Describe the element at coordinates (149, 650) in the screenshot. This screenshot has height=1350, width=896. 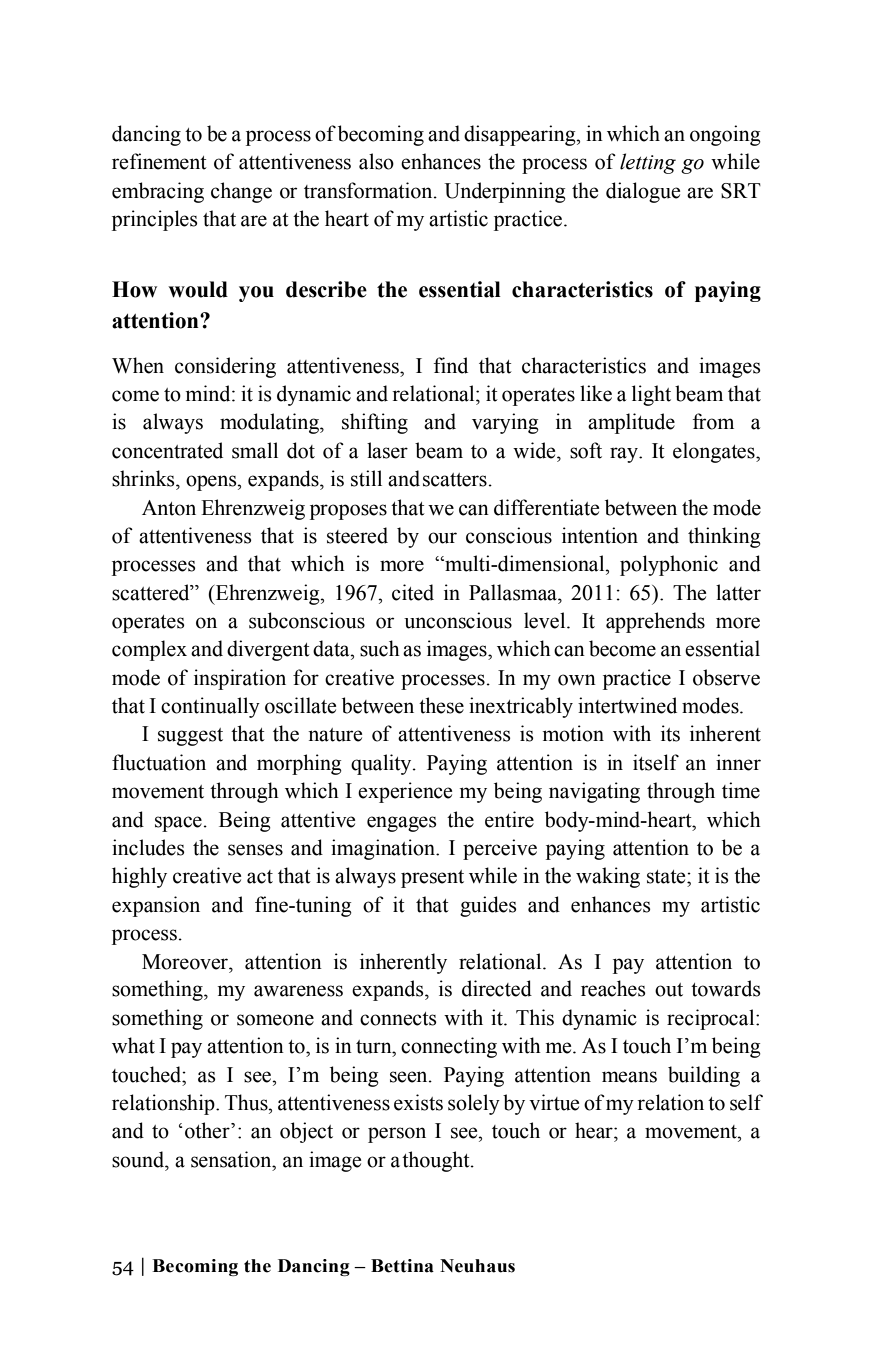
I see `complex` at that location.
